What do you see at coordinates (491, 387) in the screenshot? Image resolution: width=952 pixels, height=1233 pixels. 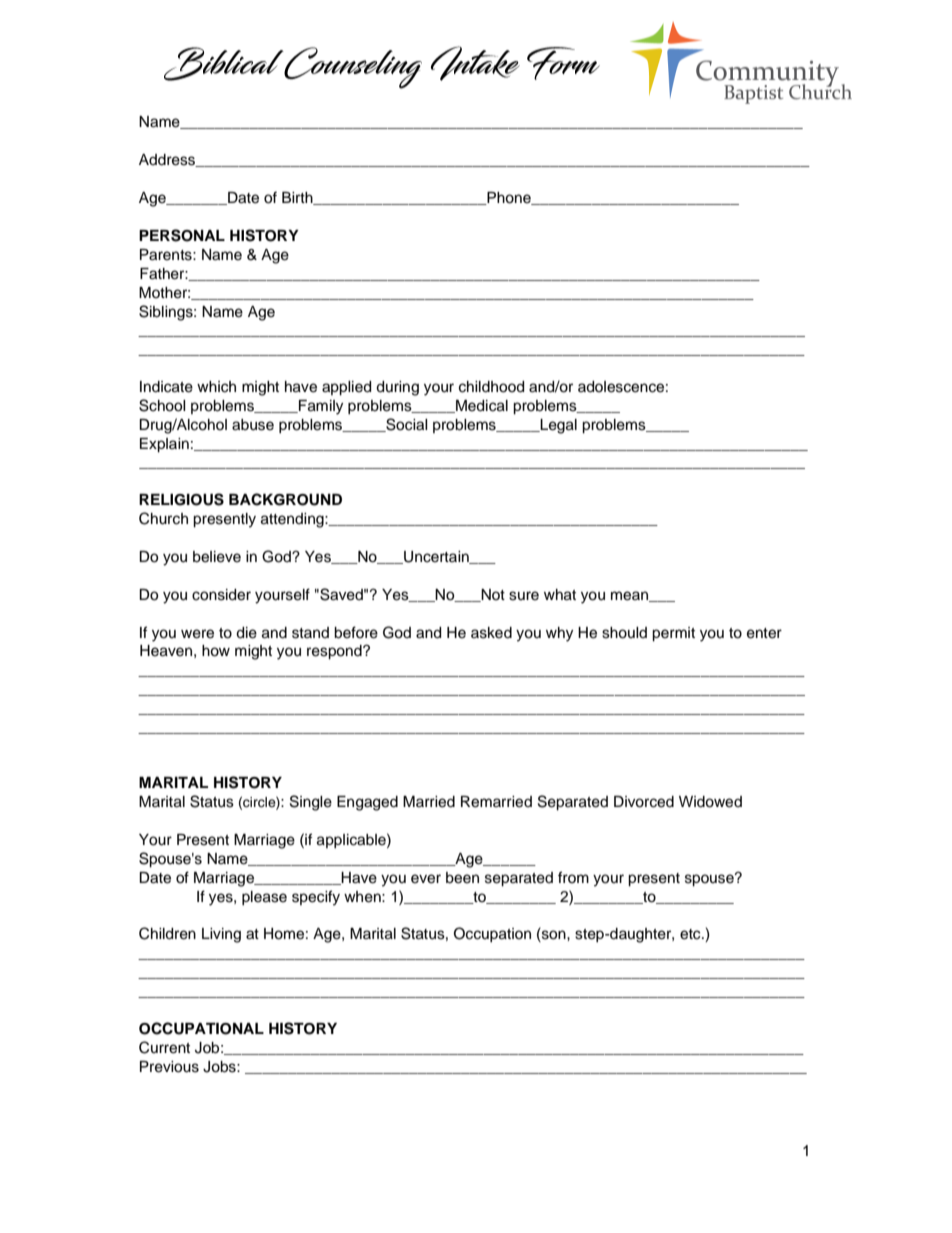 I see `childhood` at bounding box center [491, 387].
